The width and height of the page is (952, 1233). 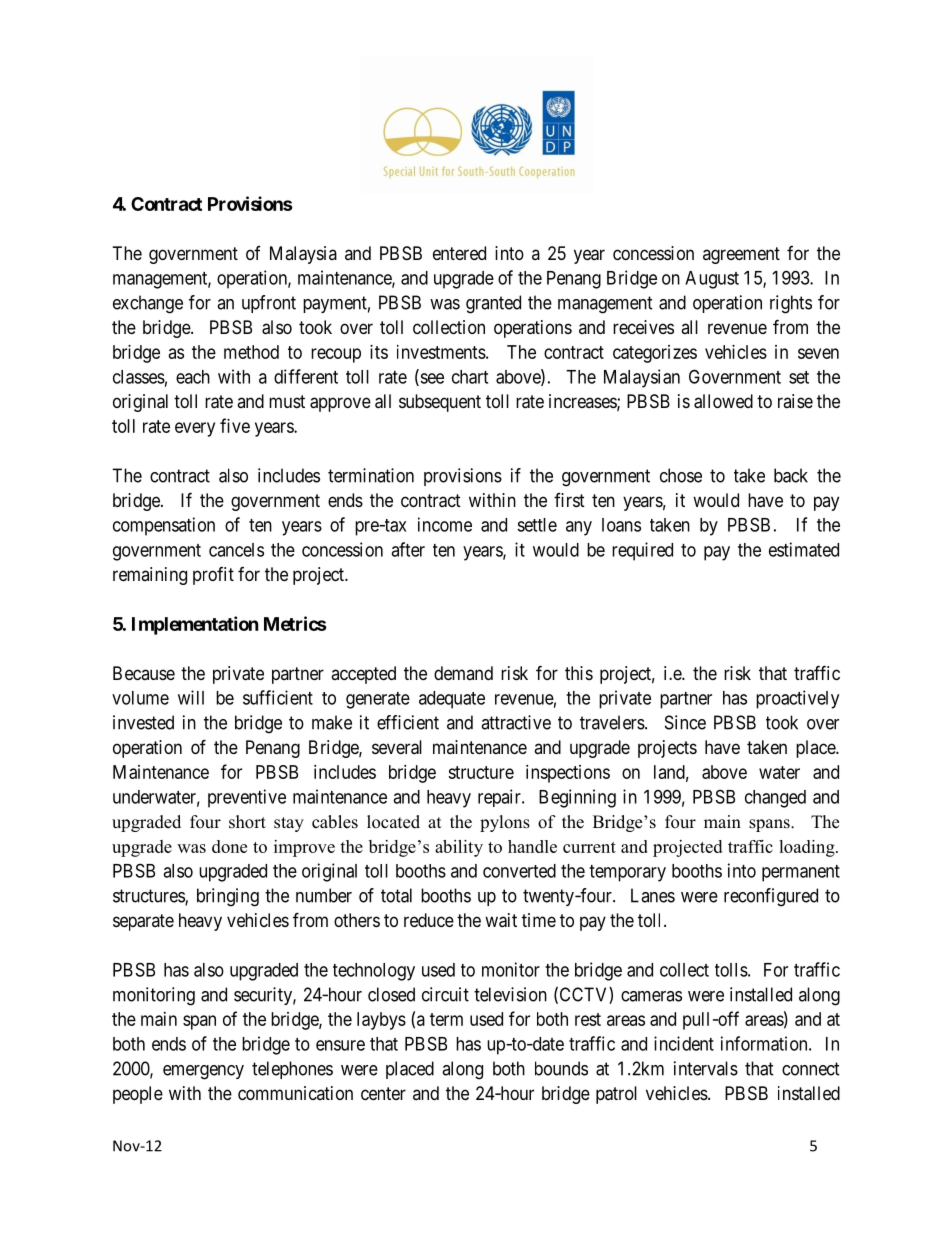 I want to click on August, so click(x=712, y=280).
